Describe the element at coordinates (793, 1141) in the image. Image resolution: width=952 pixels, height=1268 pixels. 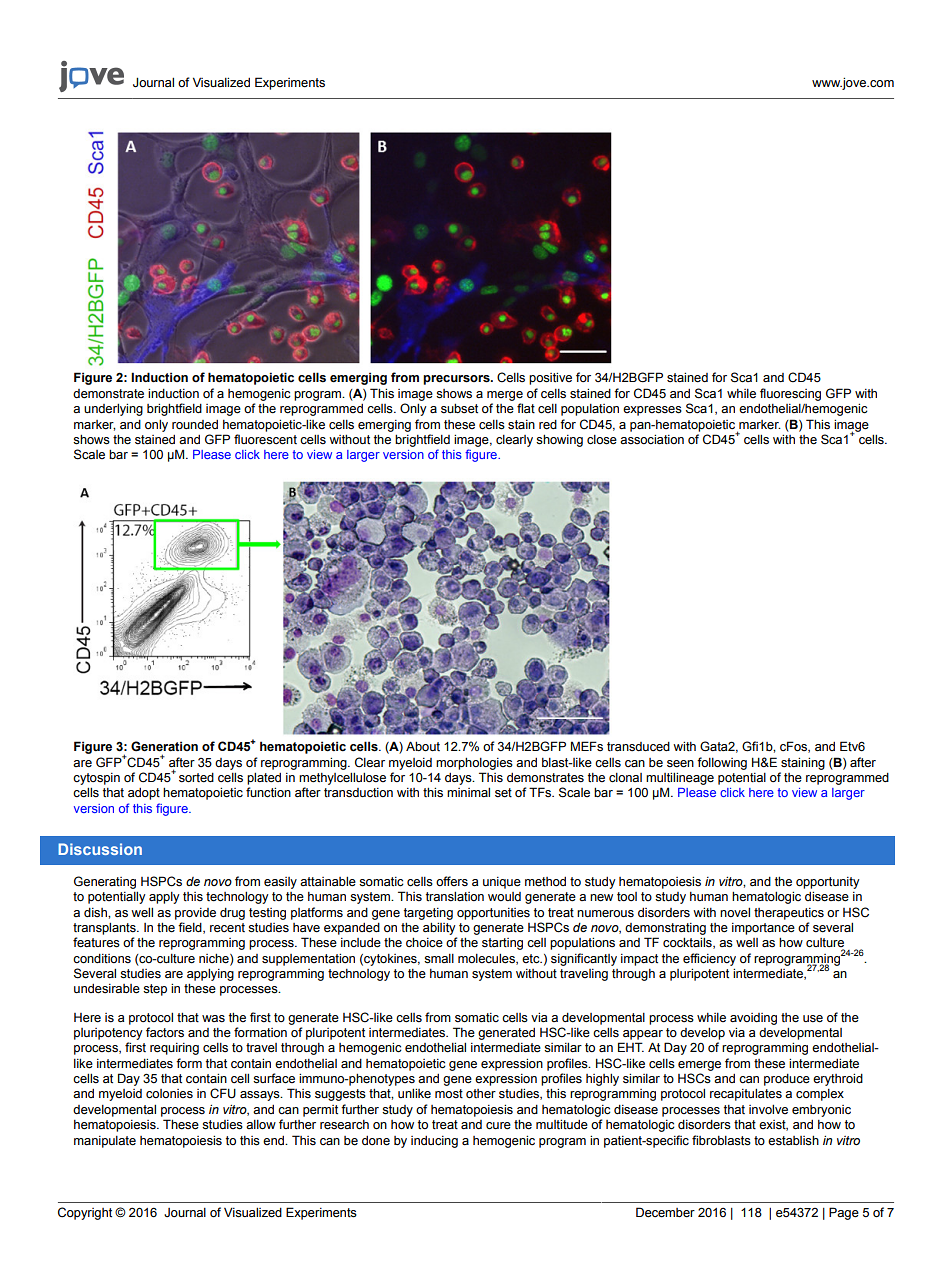
I see `establish` at that location.
